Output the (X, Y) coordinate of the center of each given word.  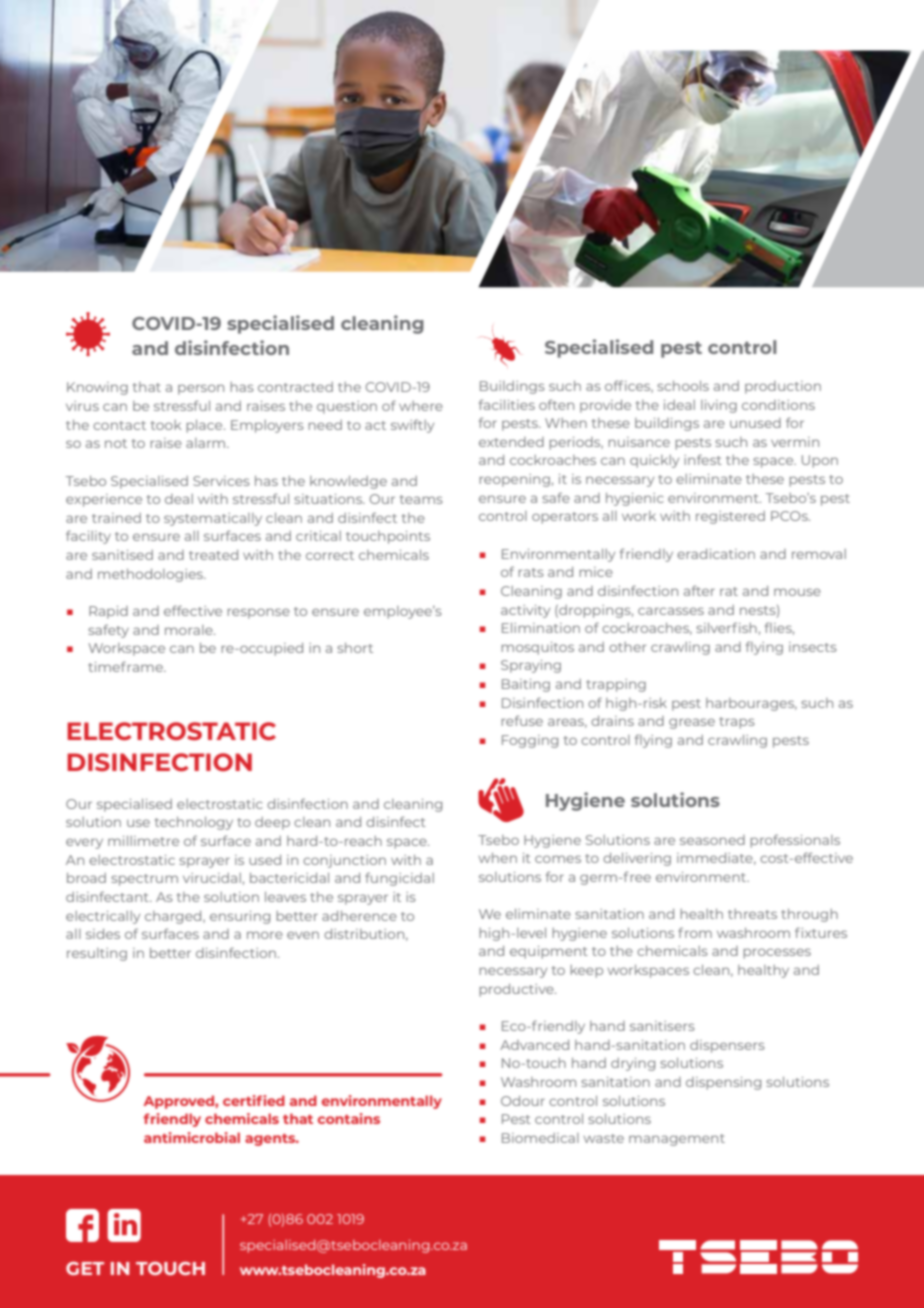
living (719, 406)
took (166, 425)
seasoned (712, 840)
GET (85, 1268)
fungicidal (399, 879)
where (421, 406)
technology (194, 823)
